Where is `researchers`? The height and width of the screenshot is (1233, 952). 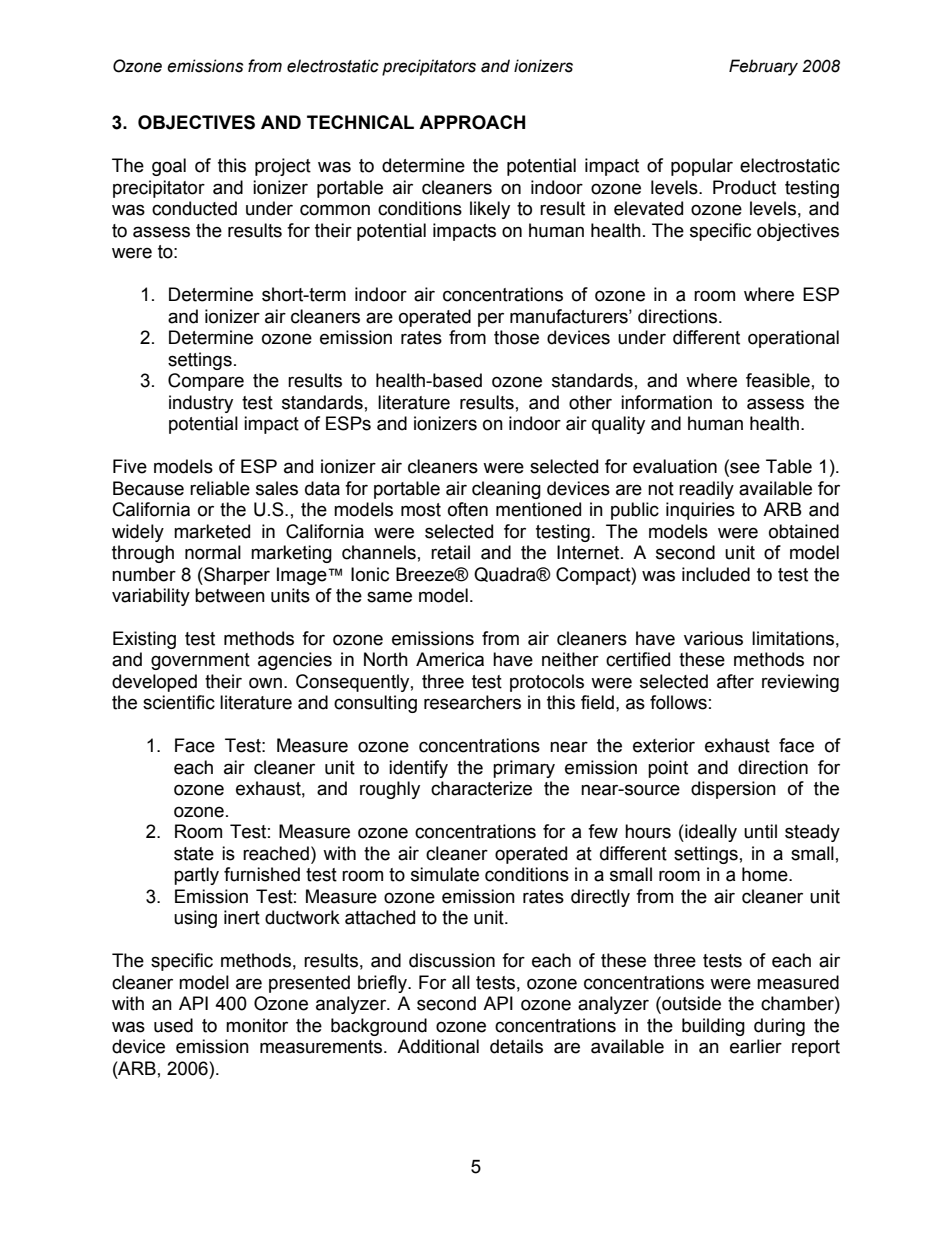 researchers is located at coordinates (472, 702).
